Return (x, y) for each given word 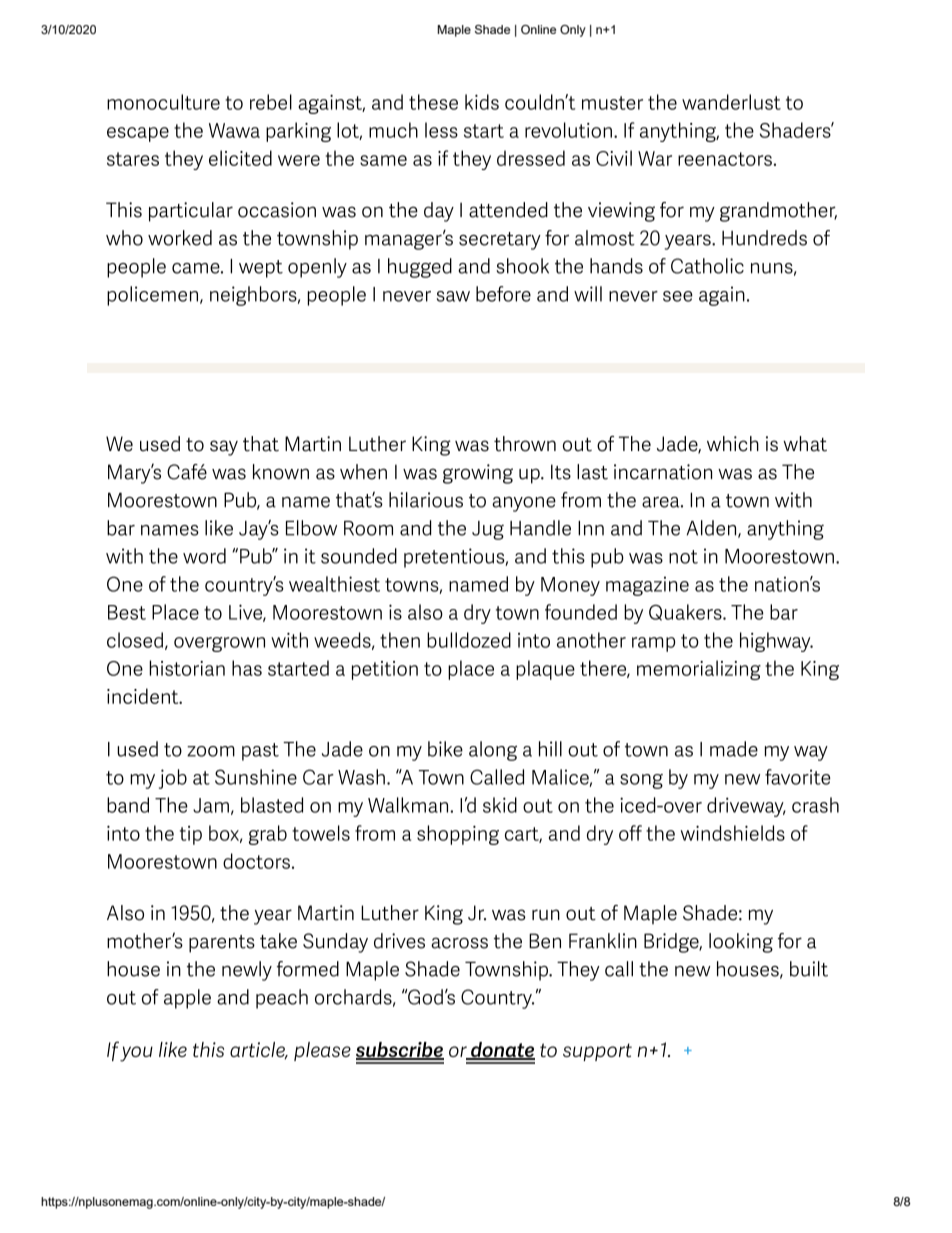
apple (187, 999)
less (441, 130)
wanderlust (731, 102)
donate (502, 1051)
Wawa (234, 130)
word (204, 556)
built (809, 969)
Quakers (686, 612)
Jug (488, 530)
